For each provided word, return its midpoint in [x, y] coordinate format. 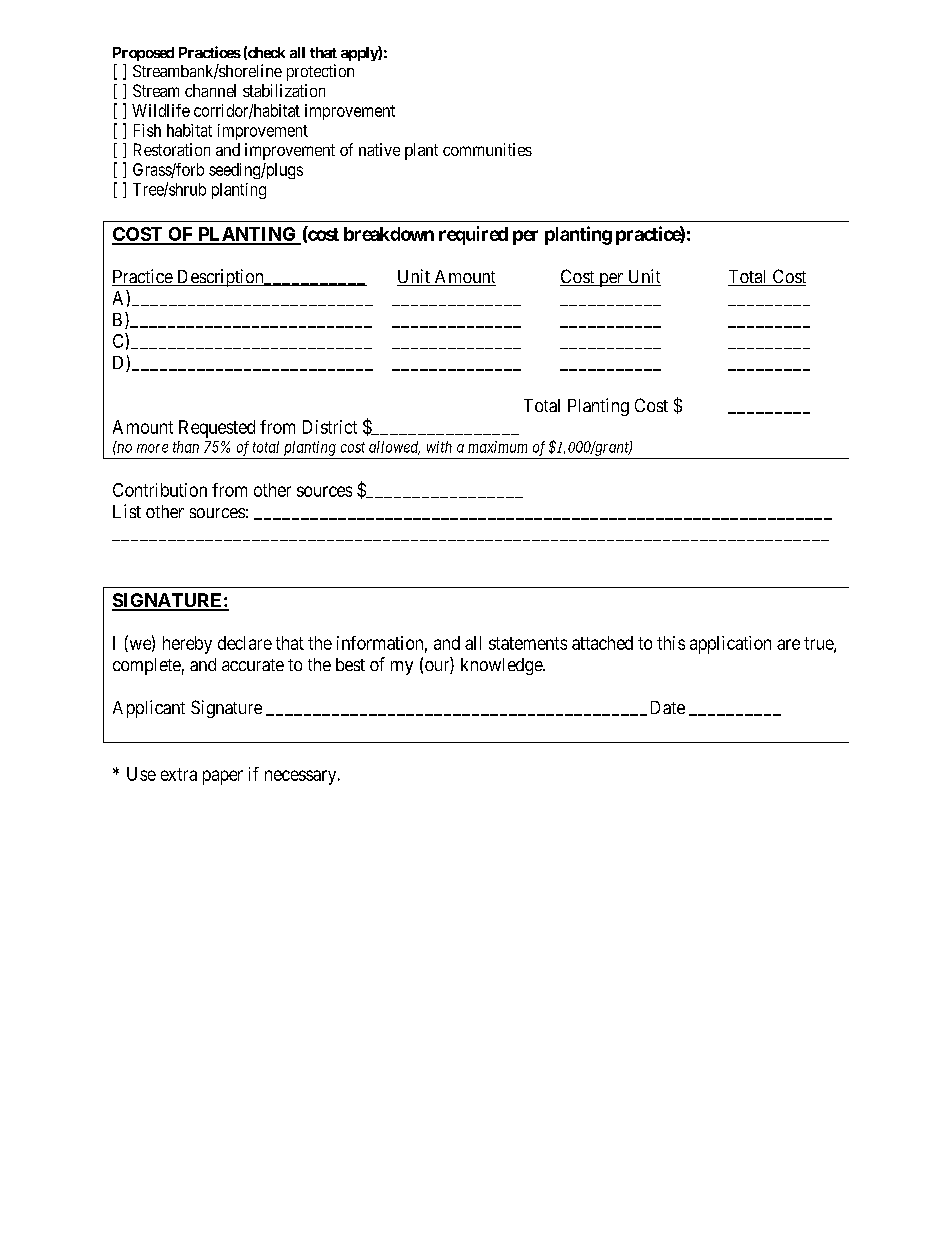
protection [320, 72]
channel [210, 90]
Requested [217, 429]
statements [528, 643]
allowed [394, 448]
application [730, 645]
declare [245, 643]
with [439, 447]
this [671, 643]
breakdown [389, 234]
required [473, 235]
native [379, 149]
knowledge [502, 666]
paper [223, 777]
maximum [497, 447]
